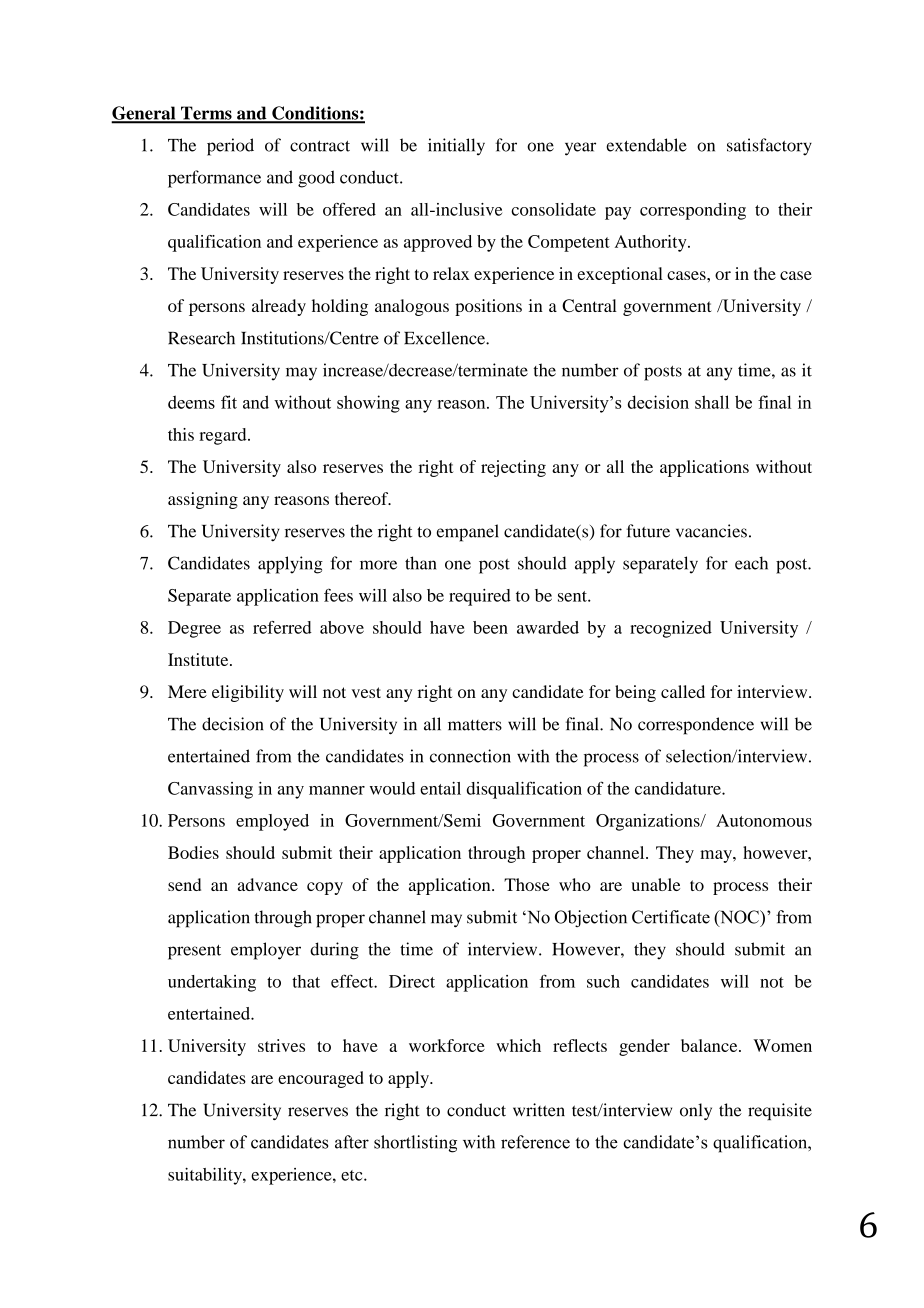 The width and height of the screenshot is (924, 1308). What do you see at coordinates (739, 918) in the screenshot?
I see `NOC` at bounding box center [739, 918].
